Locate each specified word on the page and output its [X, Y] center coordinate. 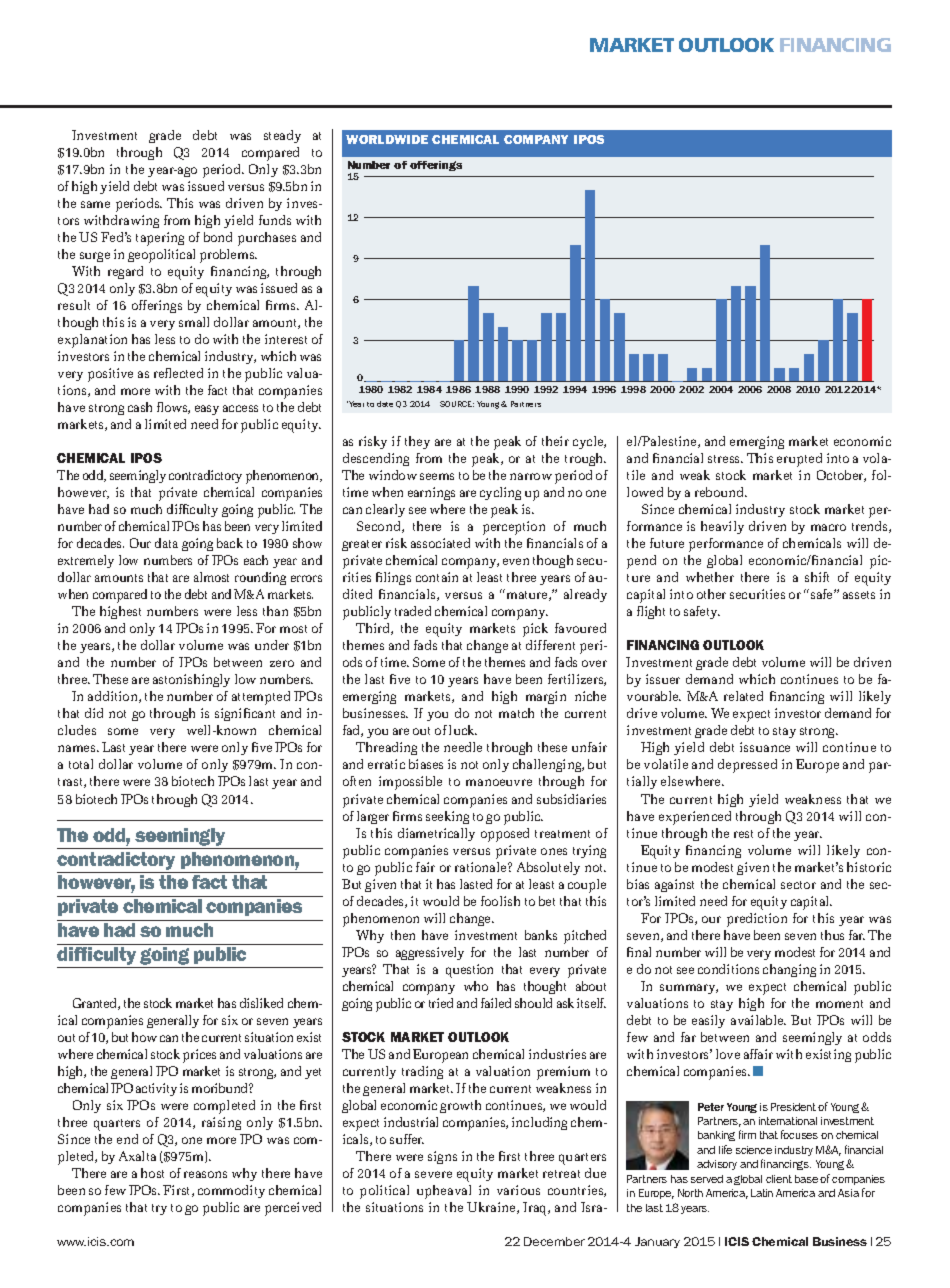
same [95, 204]
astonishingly [191, 680]
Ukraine [492, 1208]
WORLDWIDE [387, 139]
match [516, 713]
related [743, 696]
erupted [799, 460]
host [152, 1173]
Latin [762, 1193]
